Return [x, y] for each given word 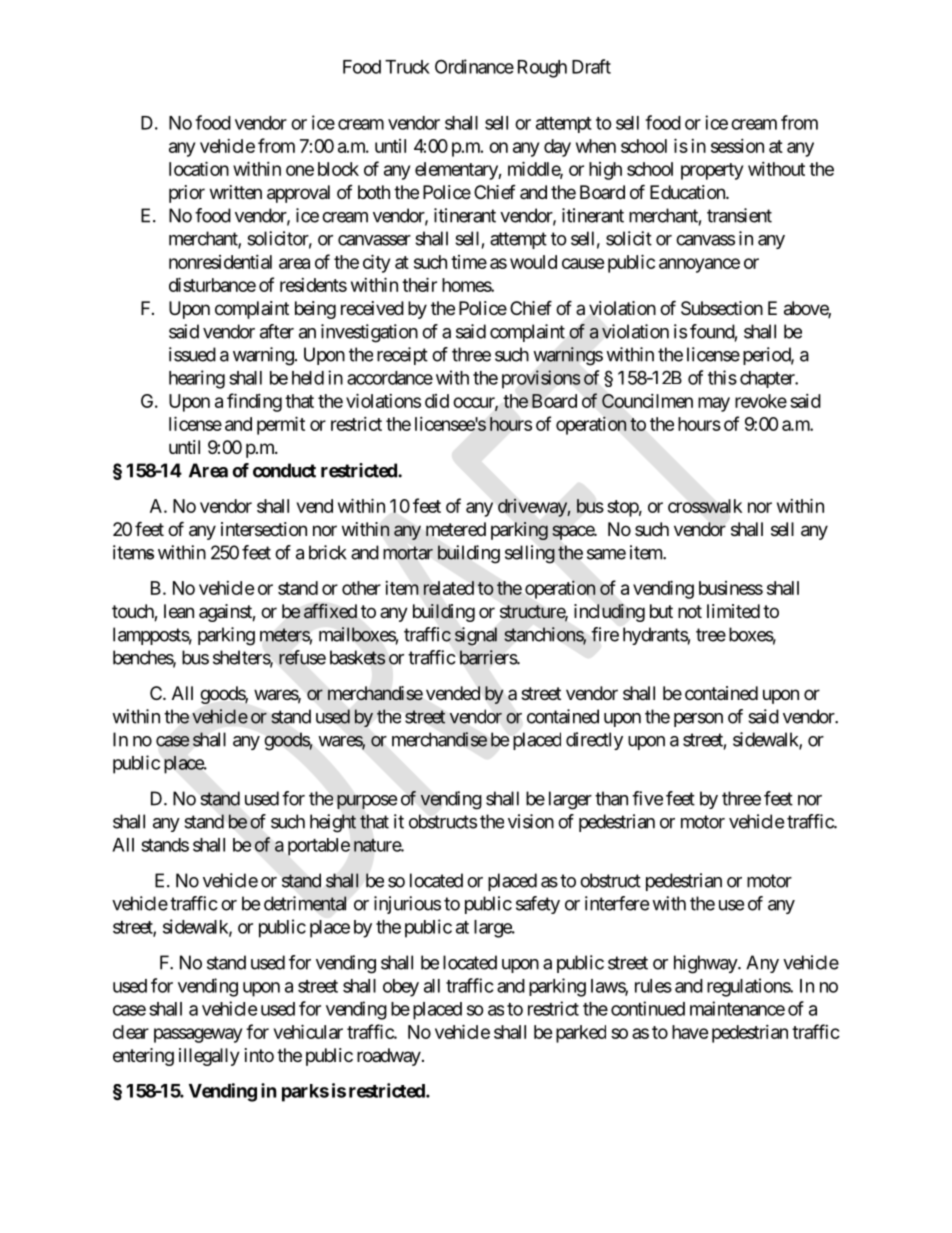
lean [179, 611]
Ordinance [474, 66]
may [714, 404]
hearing [197, 379]
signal [476, 636]
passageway [198, 1035]
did [437, 401]
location [199, 168]
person [698, 720]
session [737, 146]
